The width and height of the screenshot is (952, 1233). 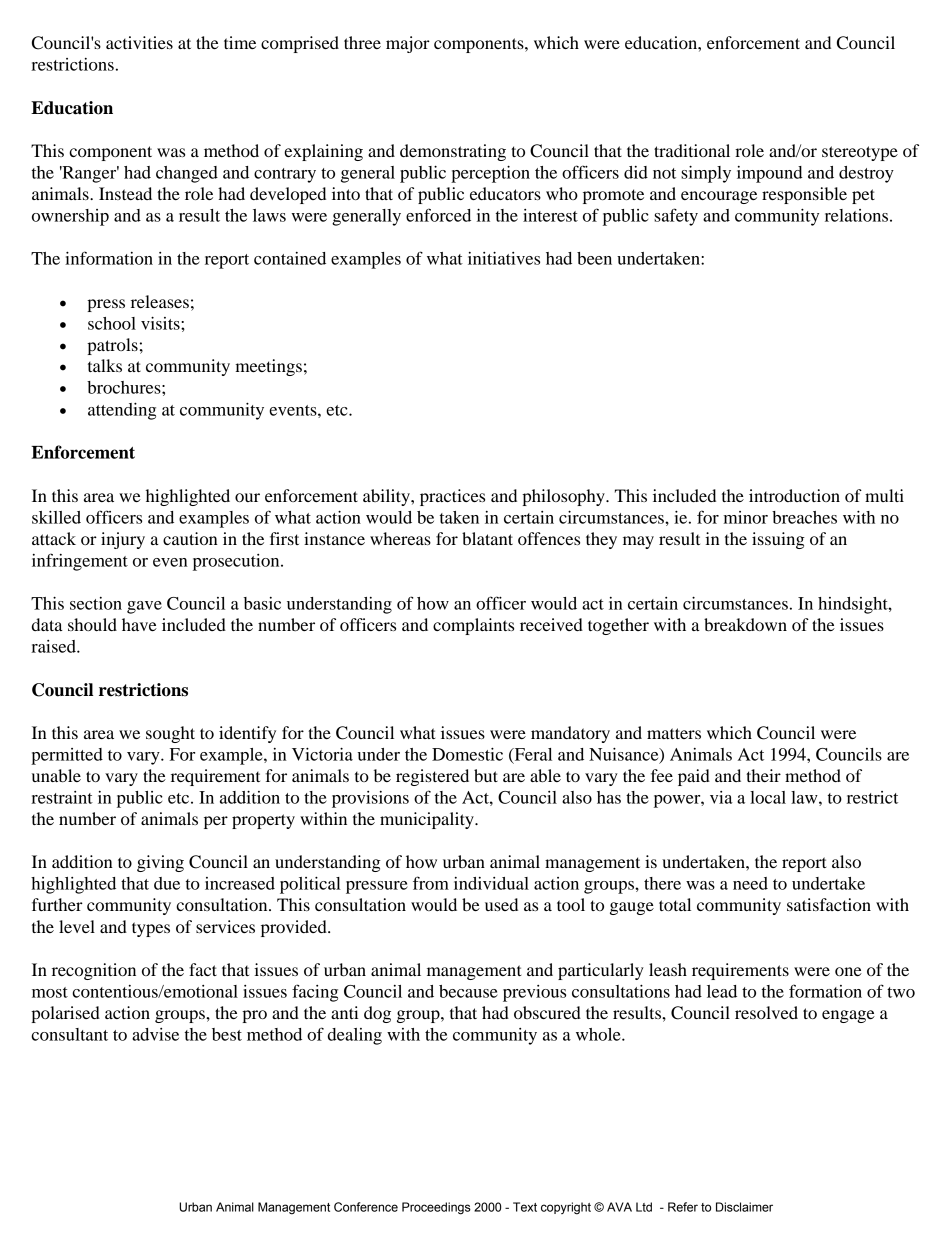 I want to click on advise, so click(x=155, y=1034).
